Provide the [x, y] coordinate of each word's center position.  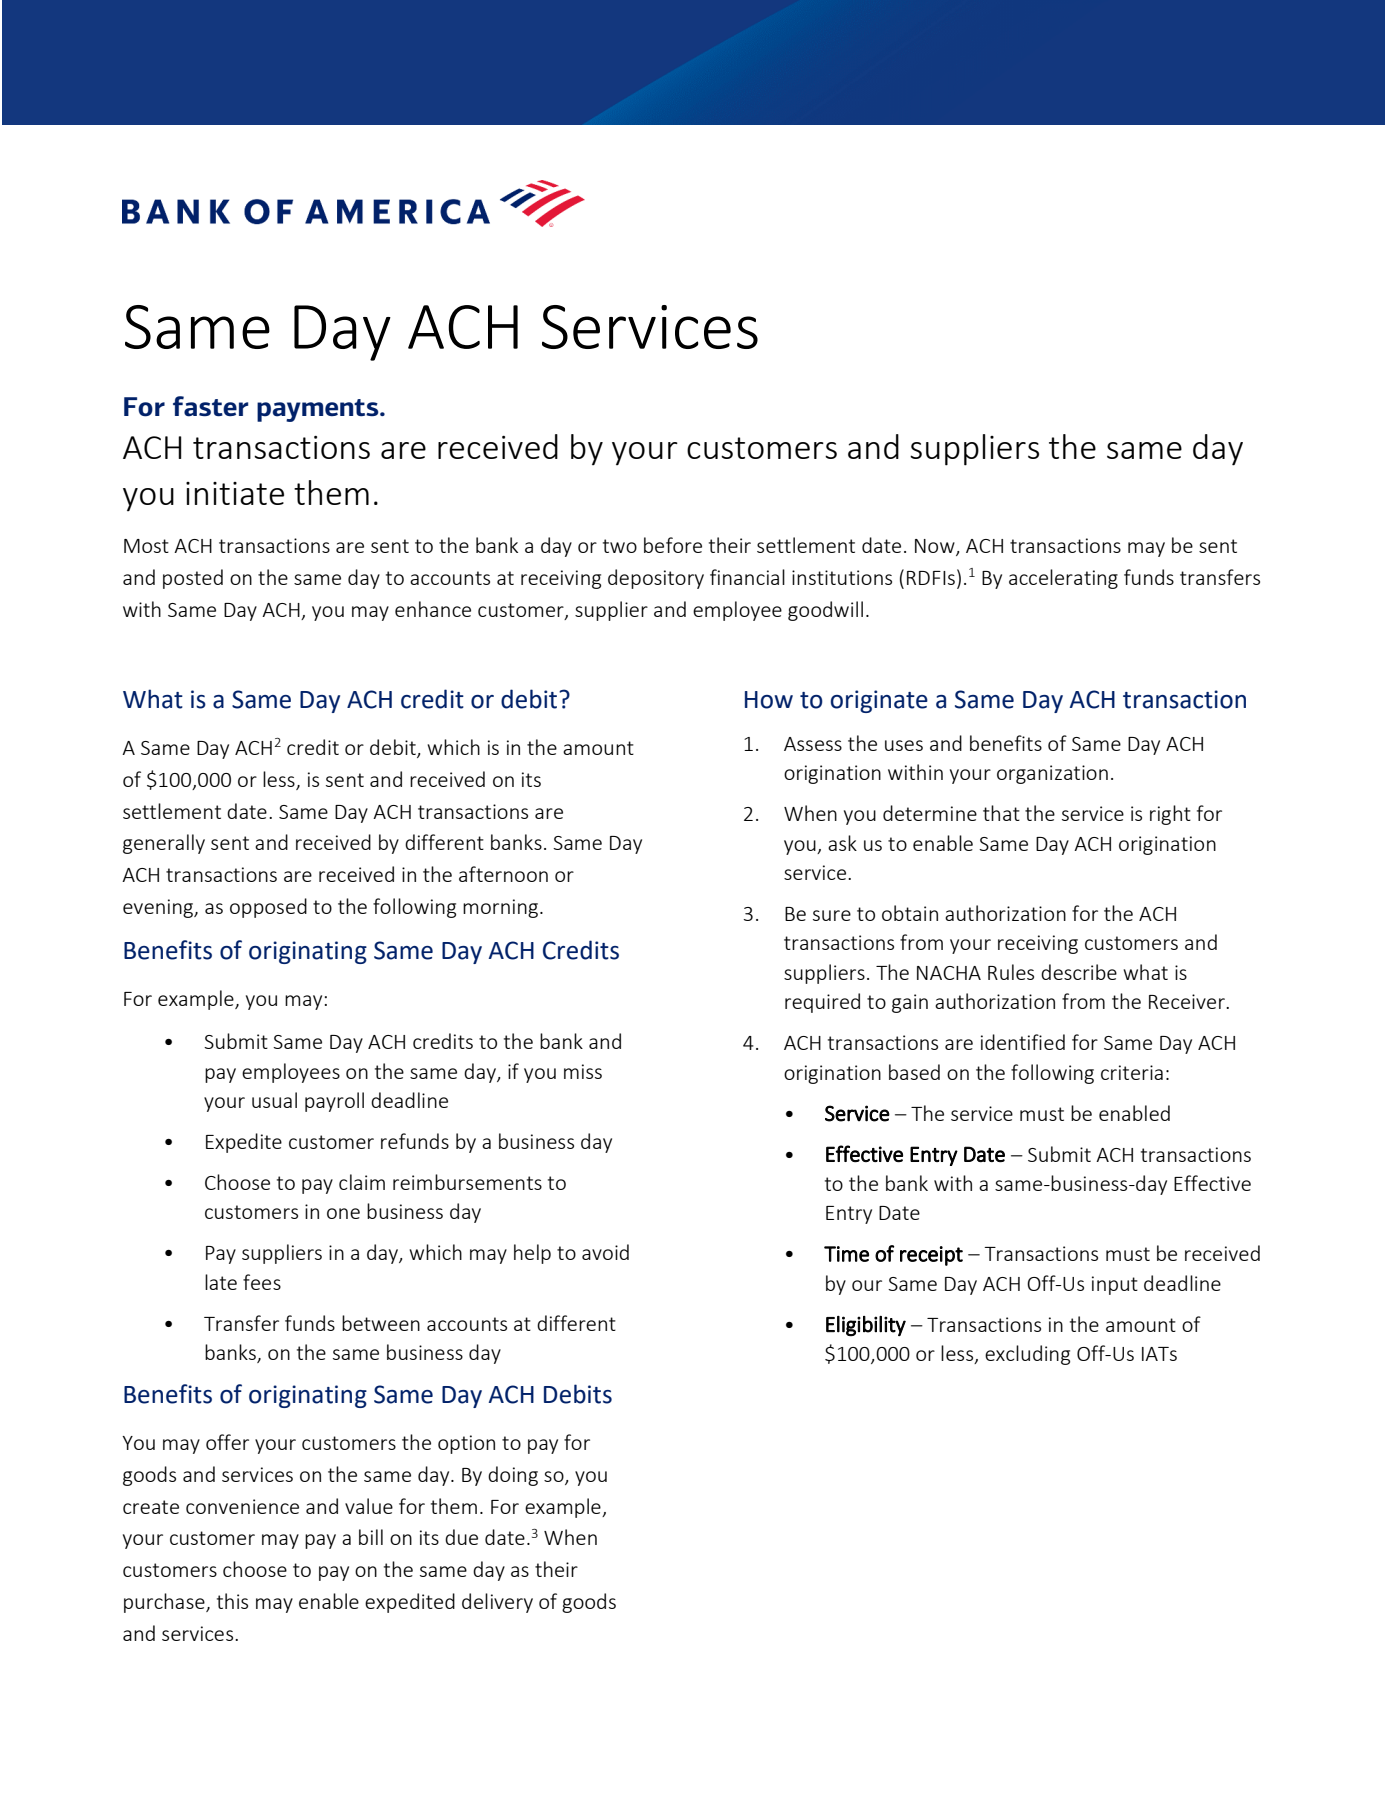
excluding [1027, 1355]
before [673, 545]
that [1001, 813]
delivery [497, 1603]
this [232, 1601]
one [343, 1213]
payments [319, 410]
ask [842, 843]
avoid [605, 1252]
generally [164, 844]
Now [936, 547]
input [1115, 1285]
